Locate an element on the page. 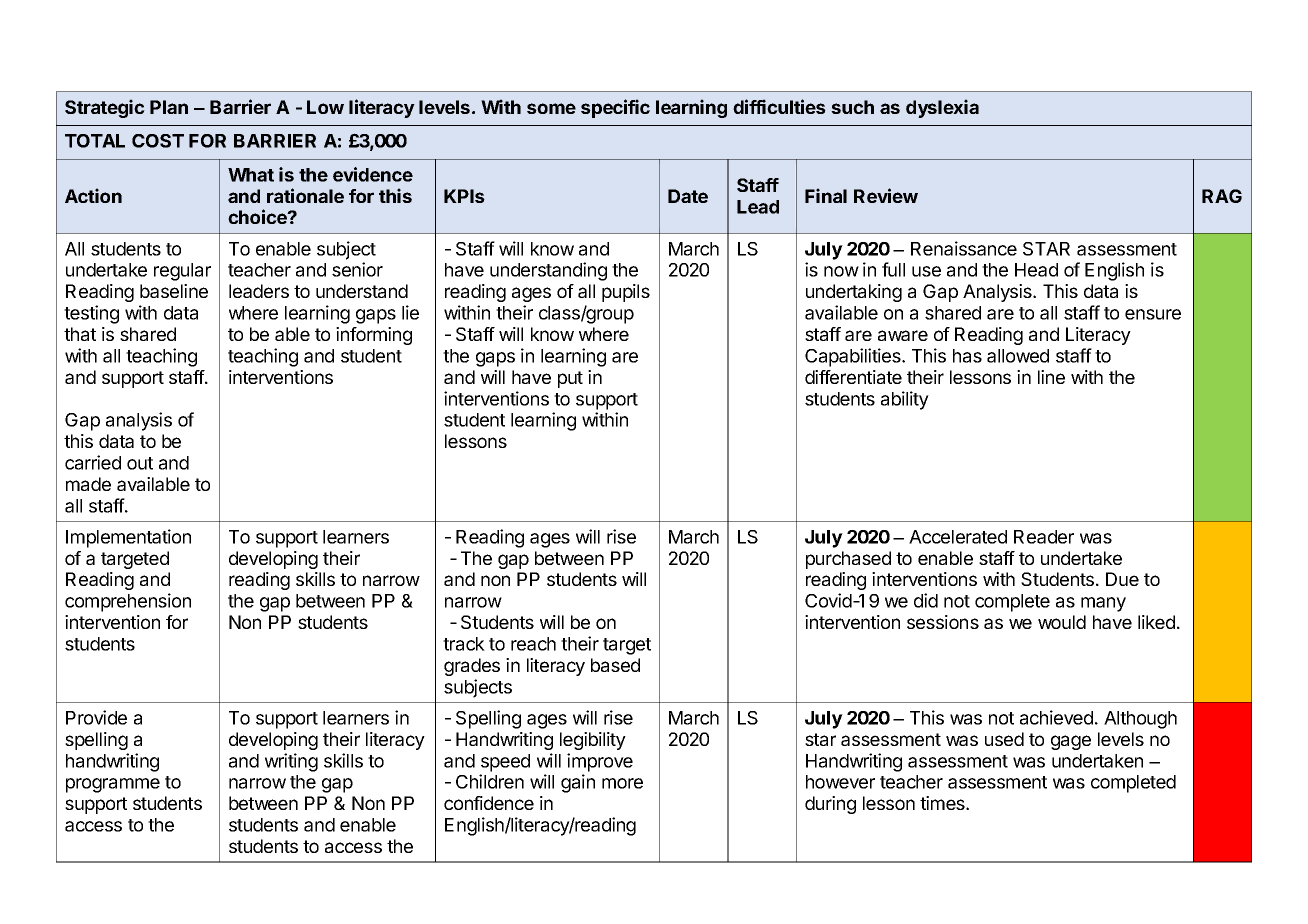  more is located at coordinates (622, 783).
